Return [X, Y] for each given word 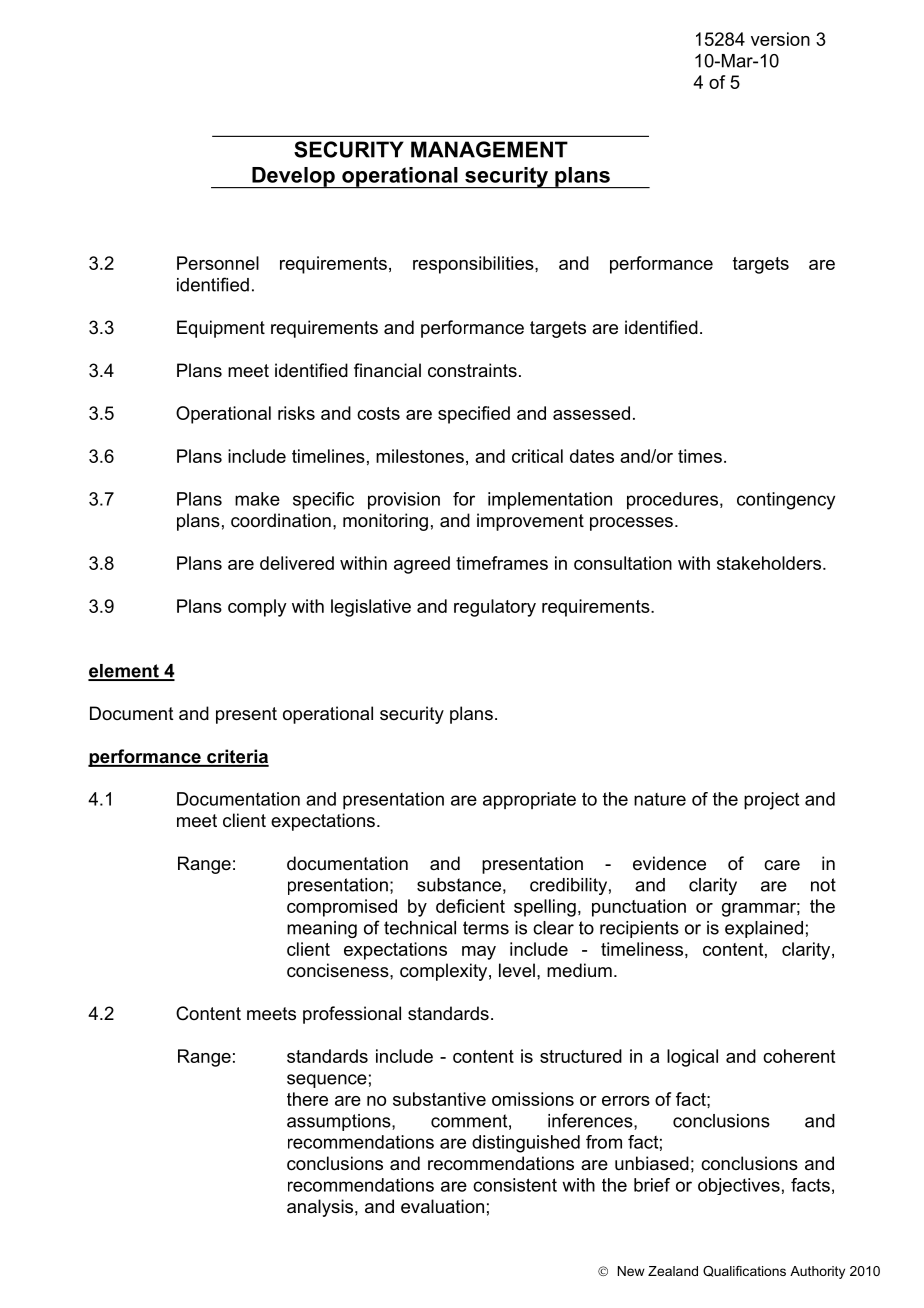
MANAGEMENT [489, 149]
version [780, 39]
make [257, 499]
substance [459, 885]
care [782, 865]
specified [474, 415]
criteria [237, 757]
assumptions [340, 1122]
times [700, 456]
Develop [293, 177]
